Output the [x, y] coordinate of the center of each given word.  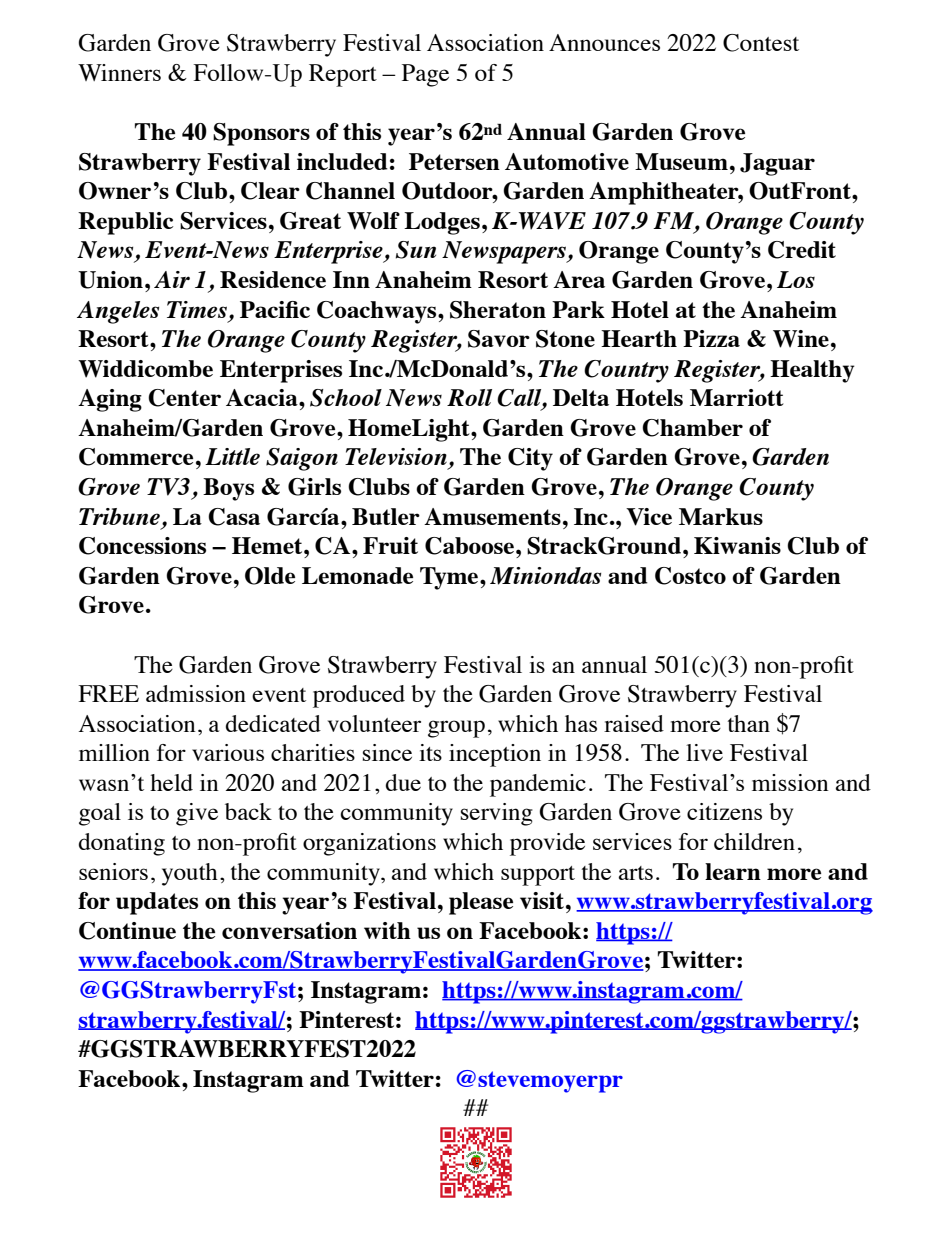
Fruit [390, 545]
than [749, 723]
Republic [125, 223]
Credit [802, 250]
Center [184, 398]
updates [157, 903]
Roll [469, 397]
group [456, 729]
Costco [690, 576]
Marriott [737, 397]
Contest [761, 43]
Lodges [442, 223]
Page [425, 75]
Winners [119, 72]
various [228, 752]
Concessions [142, 546]
